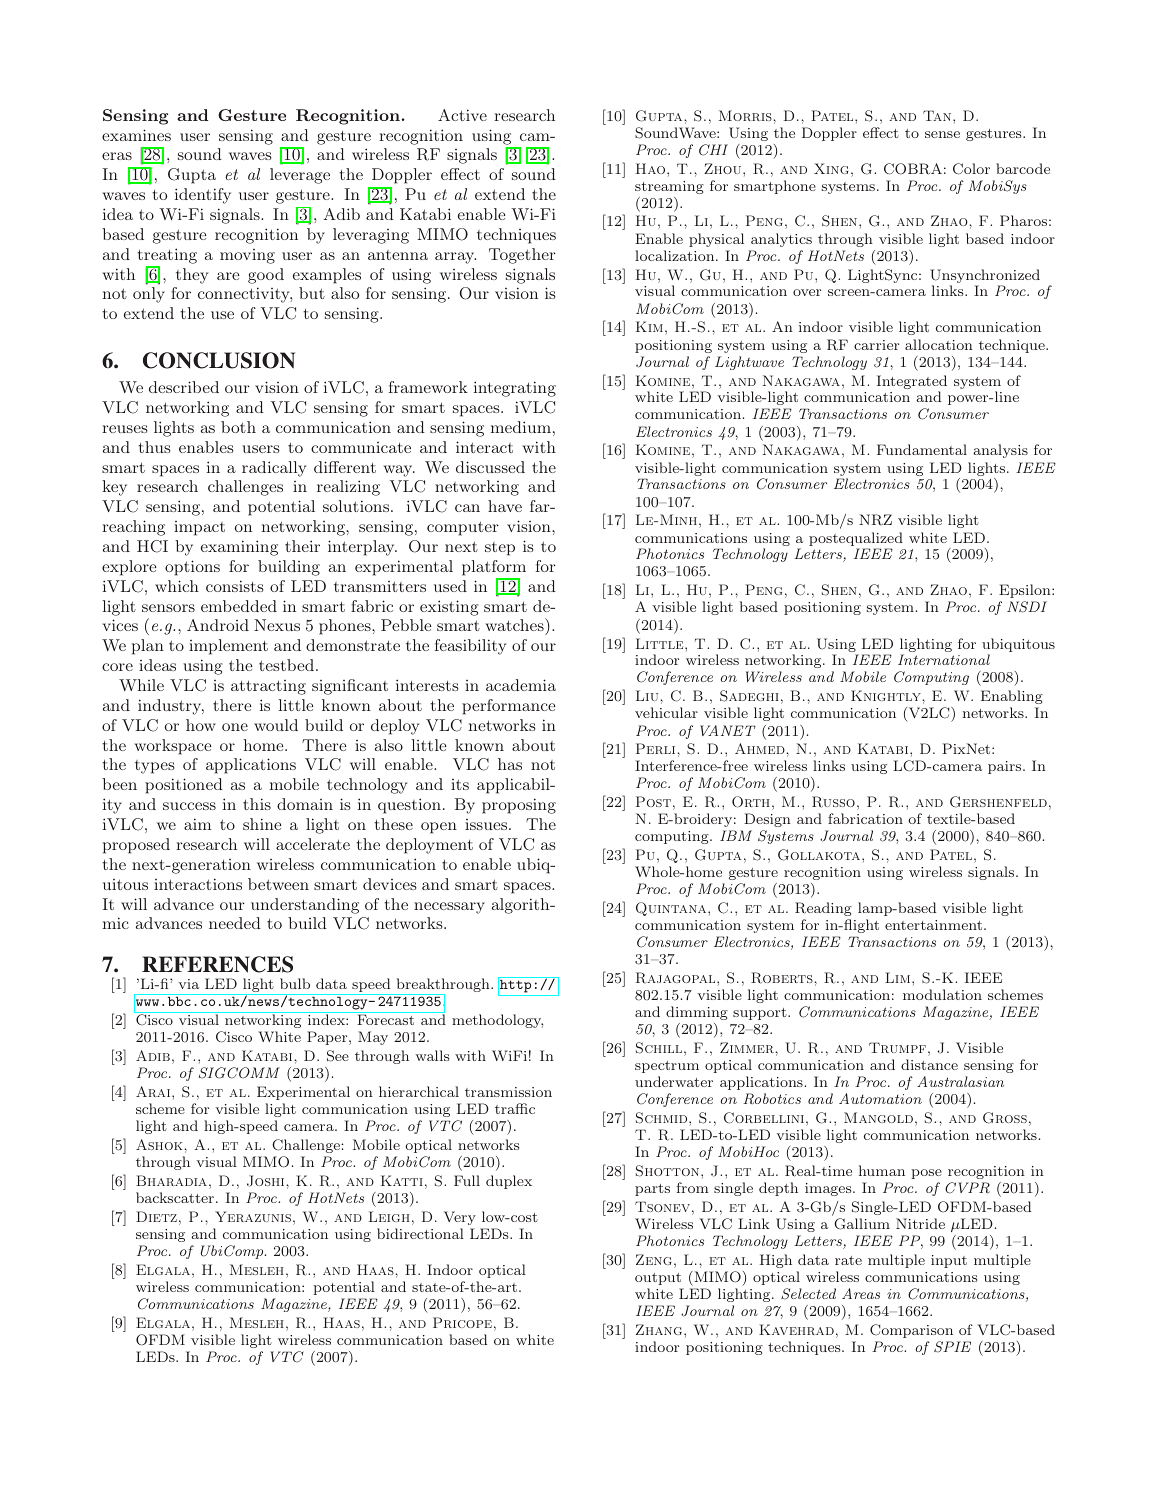 Image resolution: width=1162 pixels, height=1504 pixels. What do you see at coordinates (156, 1216) in the image?
I see `Dietz` at bounding box center [156, 1216].
